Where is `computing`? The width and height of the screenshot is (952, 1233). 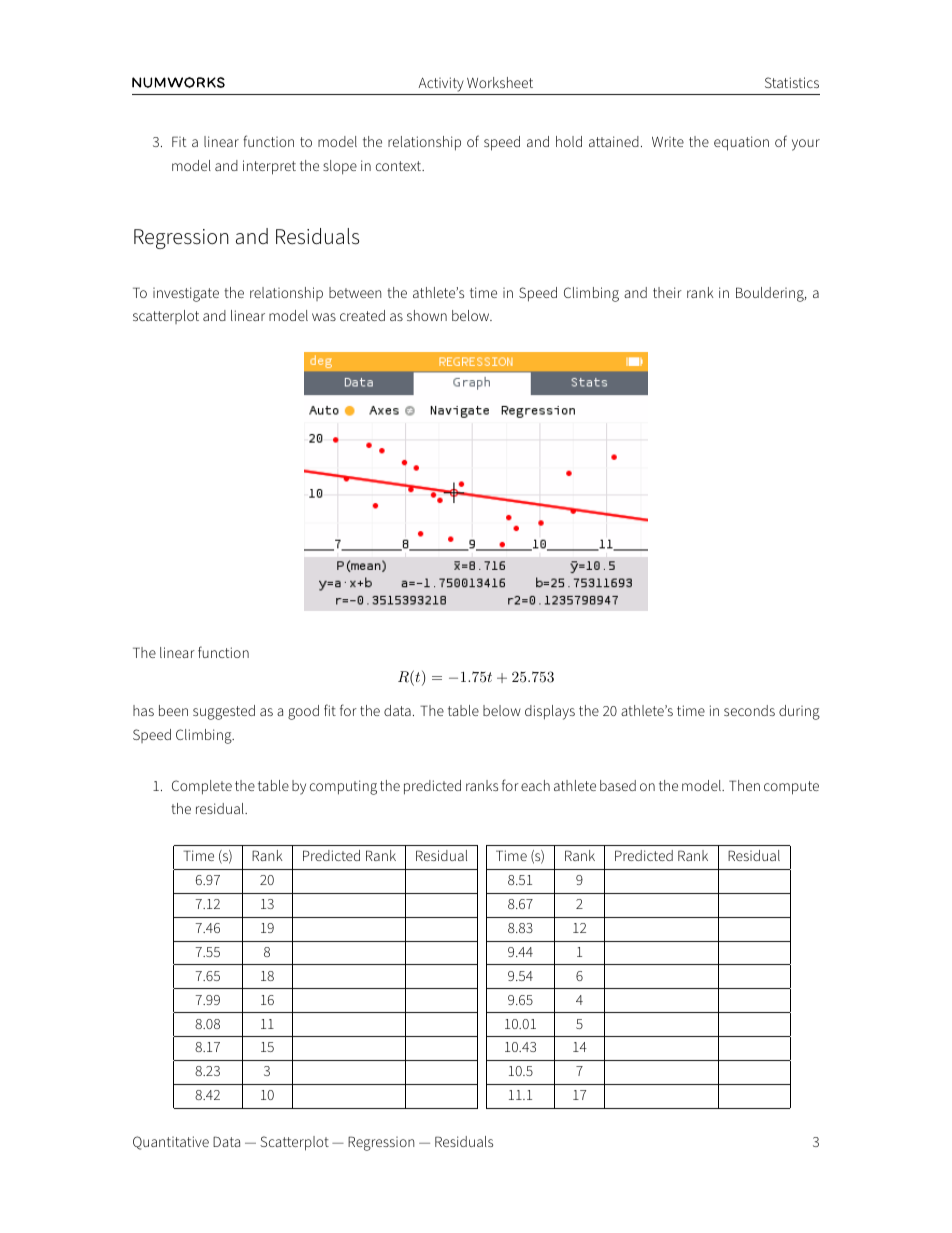 computing is located at coordinates (343, 787).
